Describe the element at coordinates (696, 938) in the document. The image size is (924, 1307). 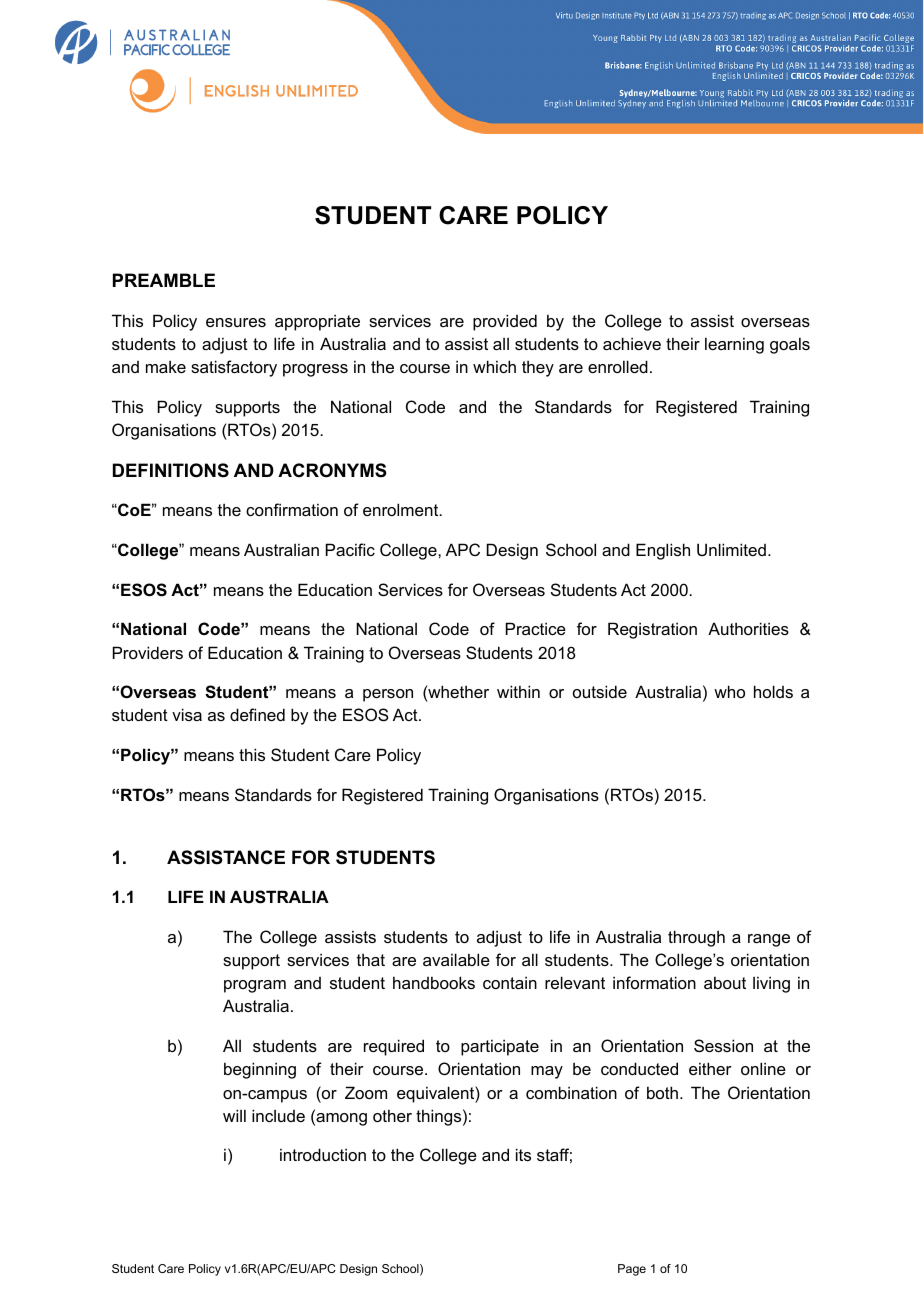
I see `through` at that location.
